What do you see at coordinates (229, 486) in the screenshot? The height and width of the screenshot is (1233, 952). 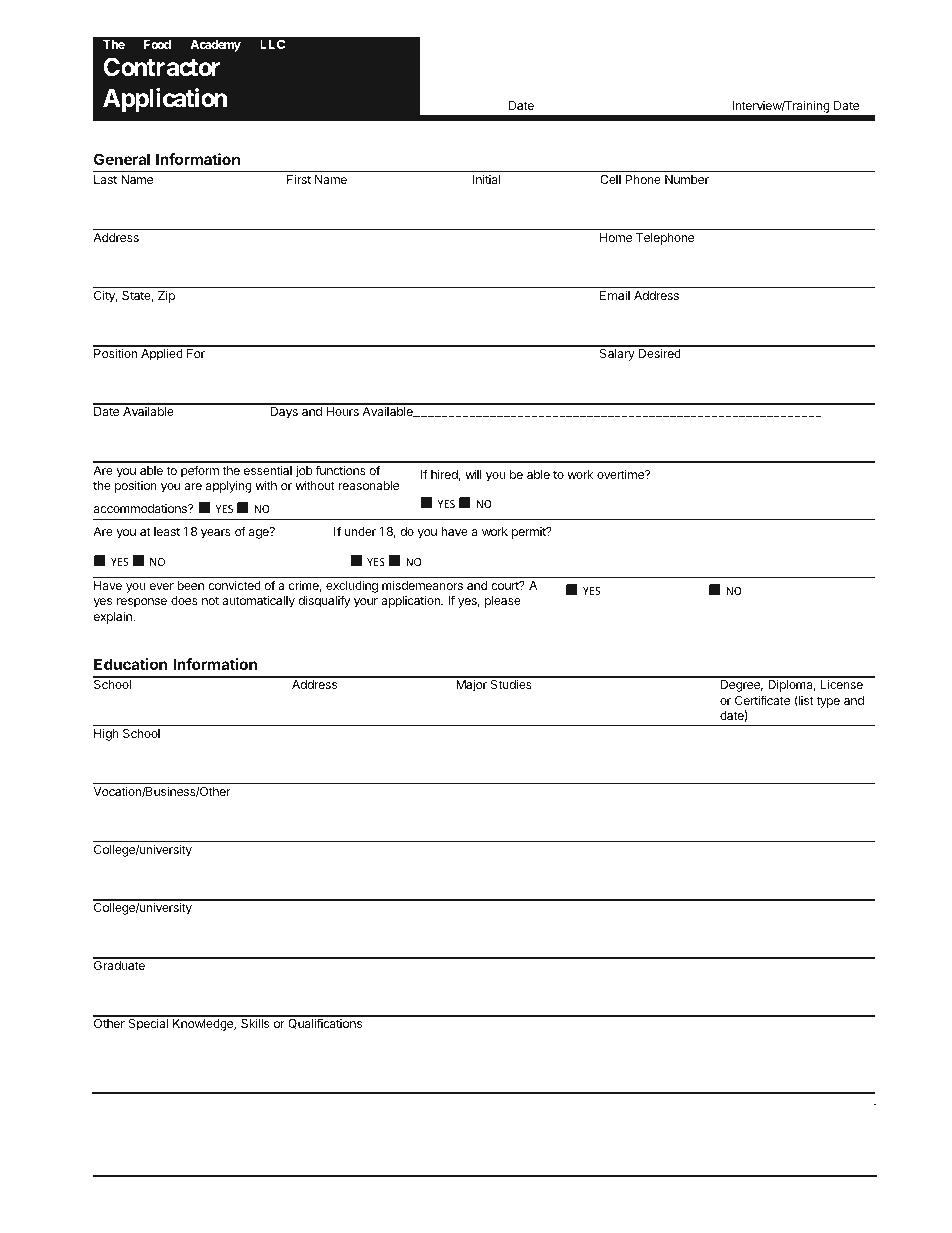 I see `applying` at bounding box center [229, 486].
